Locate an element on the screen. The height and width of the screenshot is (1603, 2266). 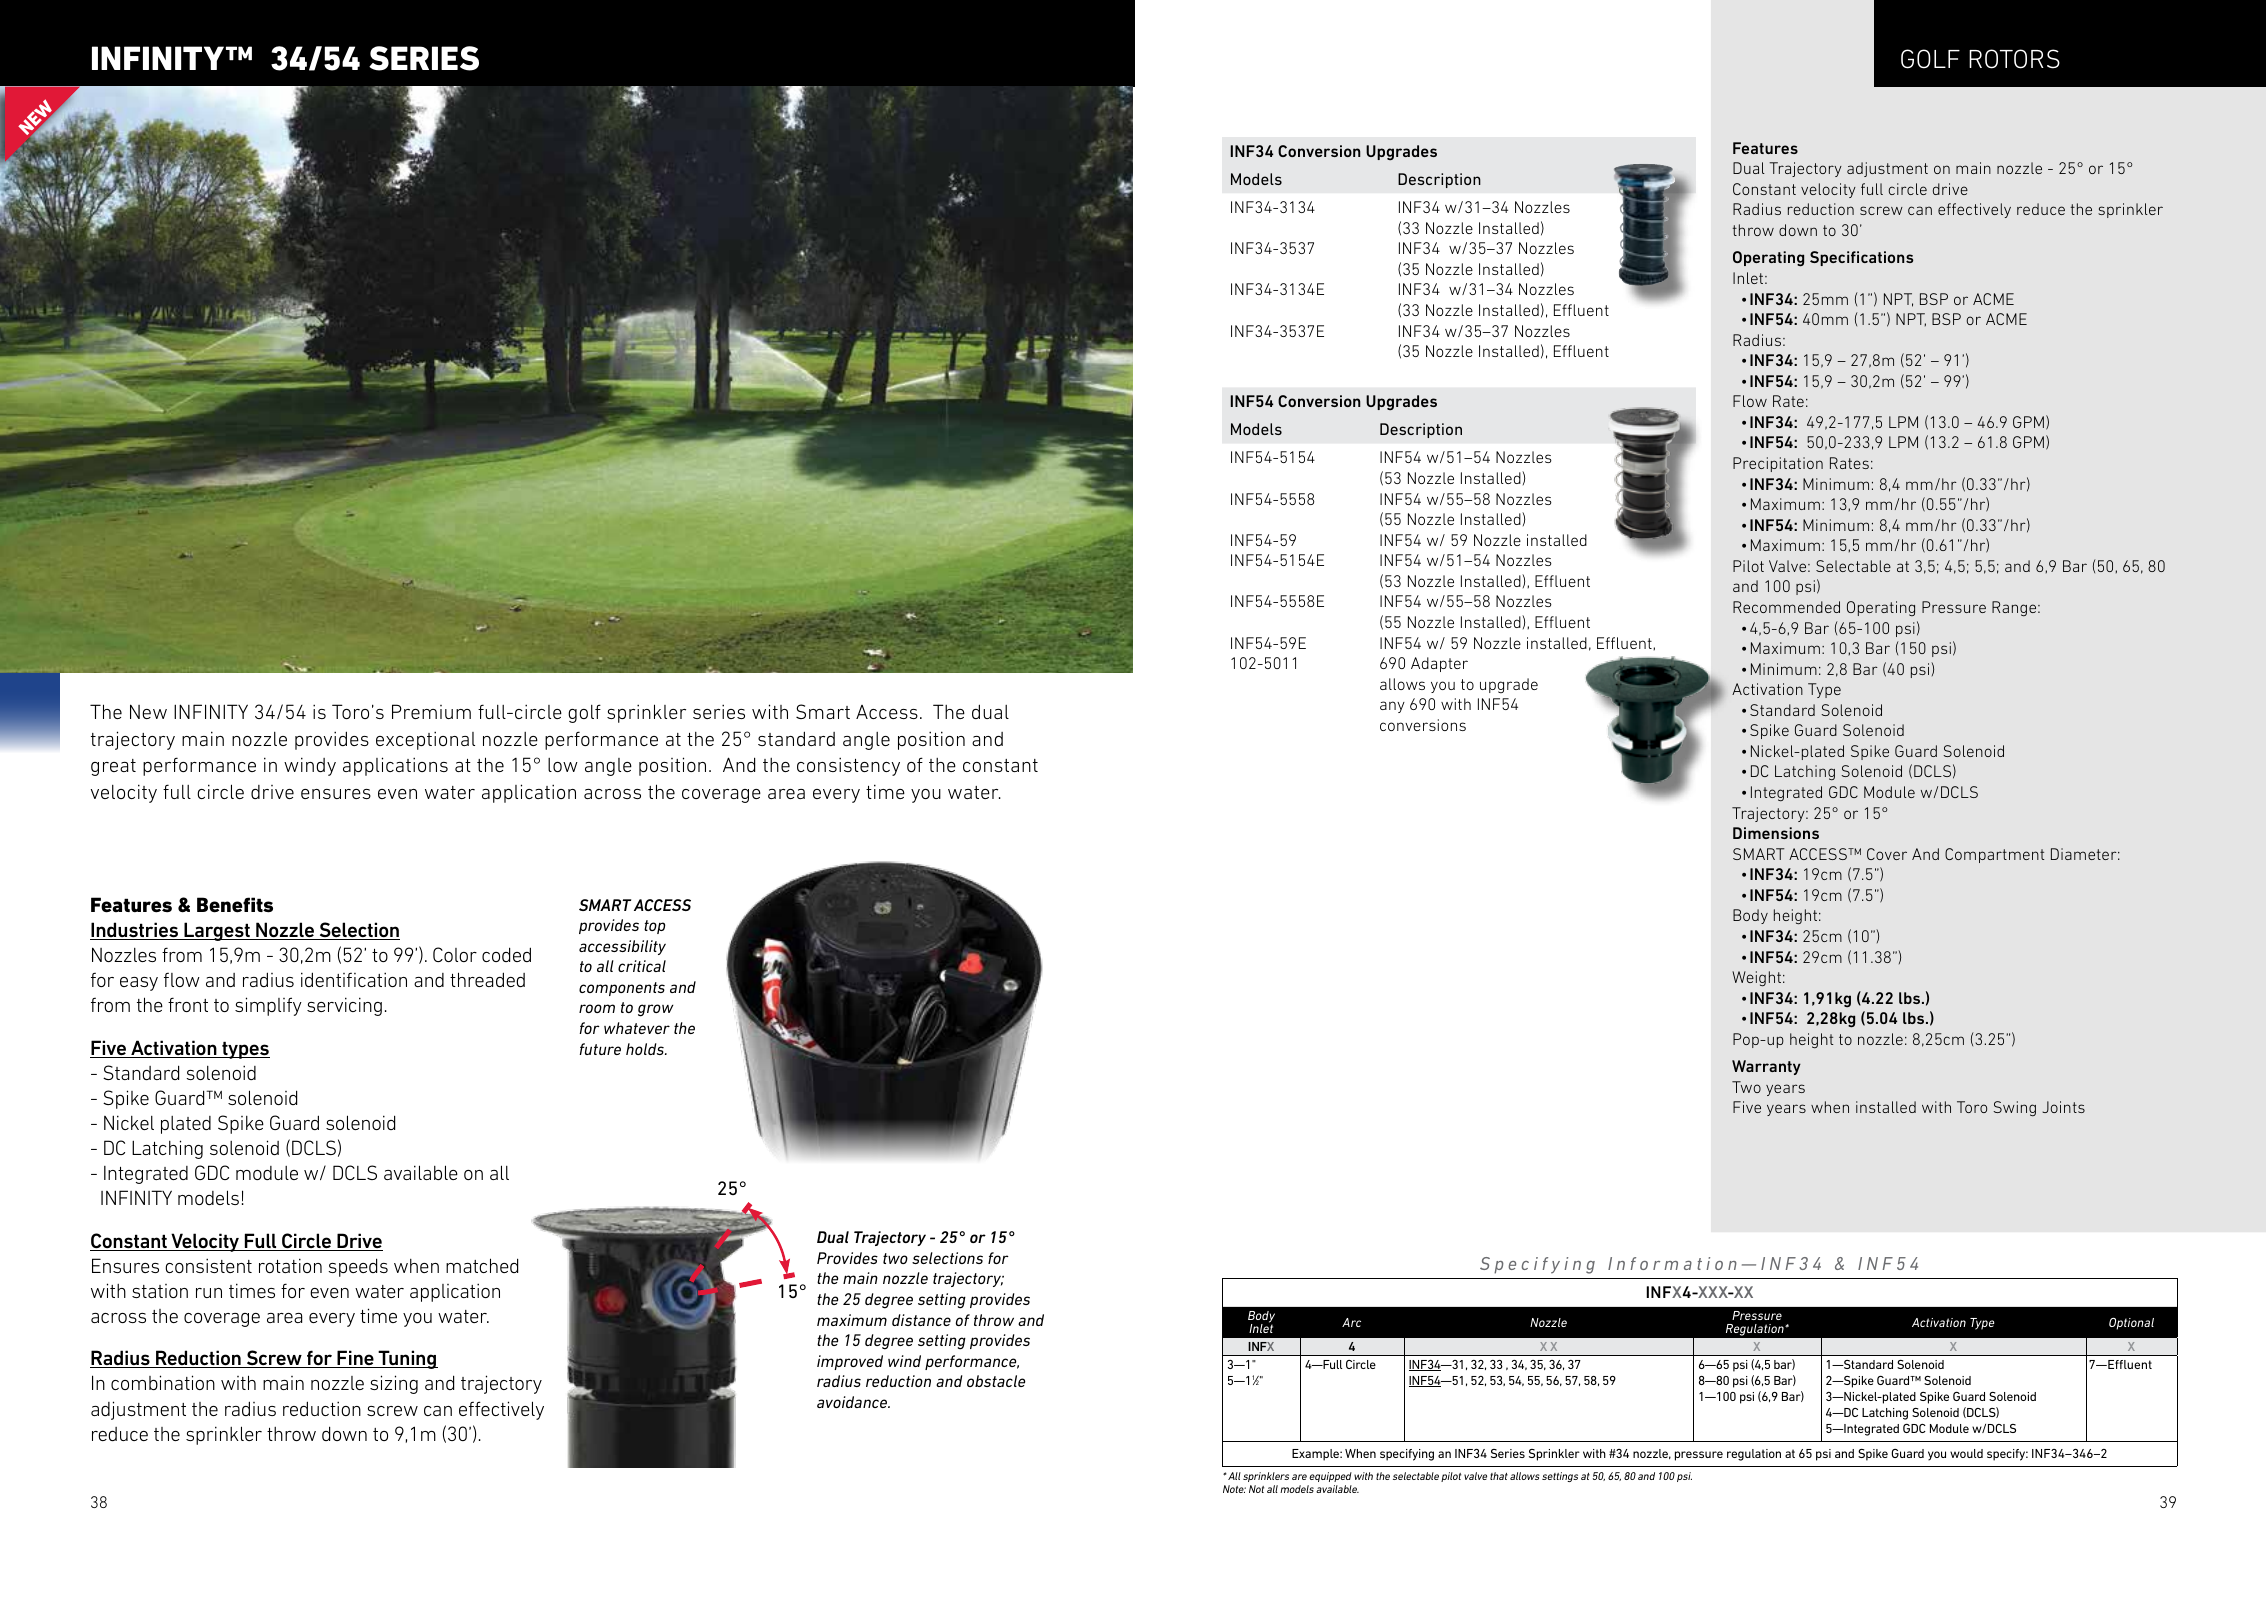
would is located at coordinates (1966, 1453).
